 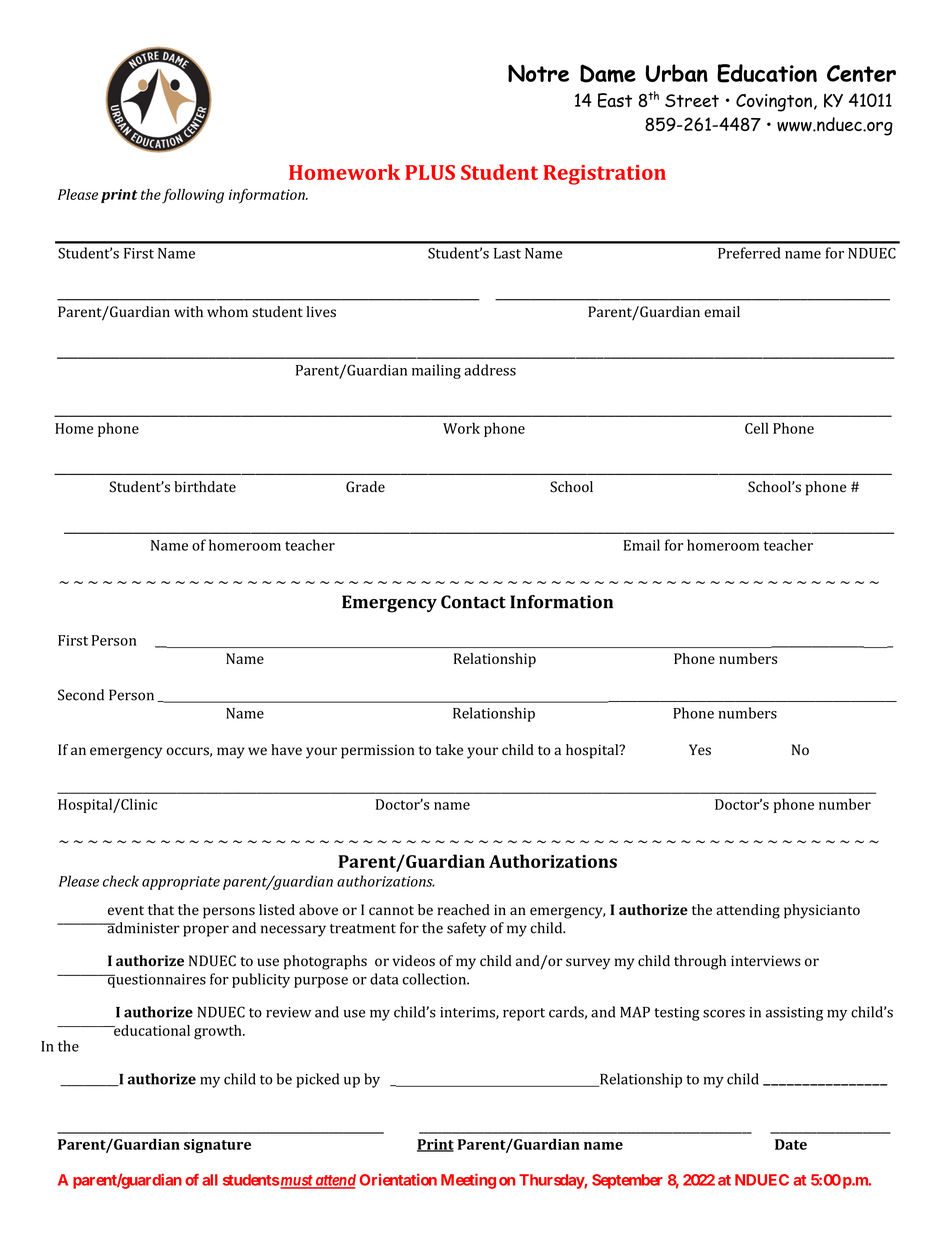 What do you see at coordinates (193, 196) in the screenshot?
I see `following` at bounding box center [193, 196].
